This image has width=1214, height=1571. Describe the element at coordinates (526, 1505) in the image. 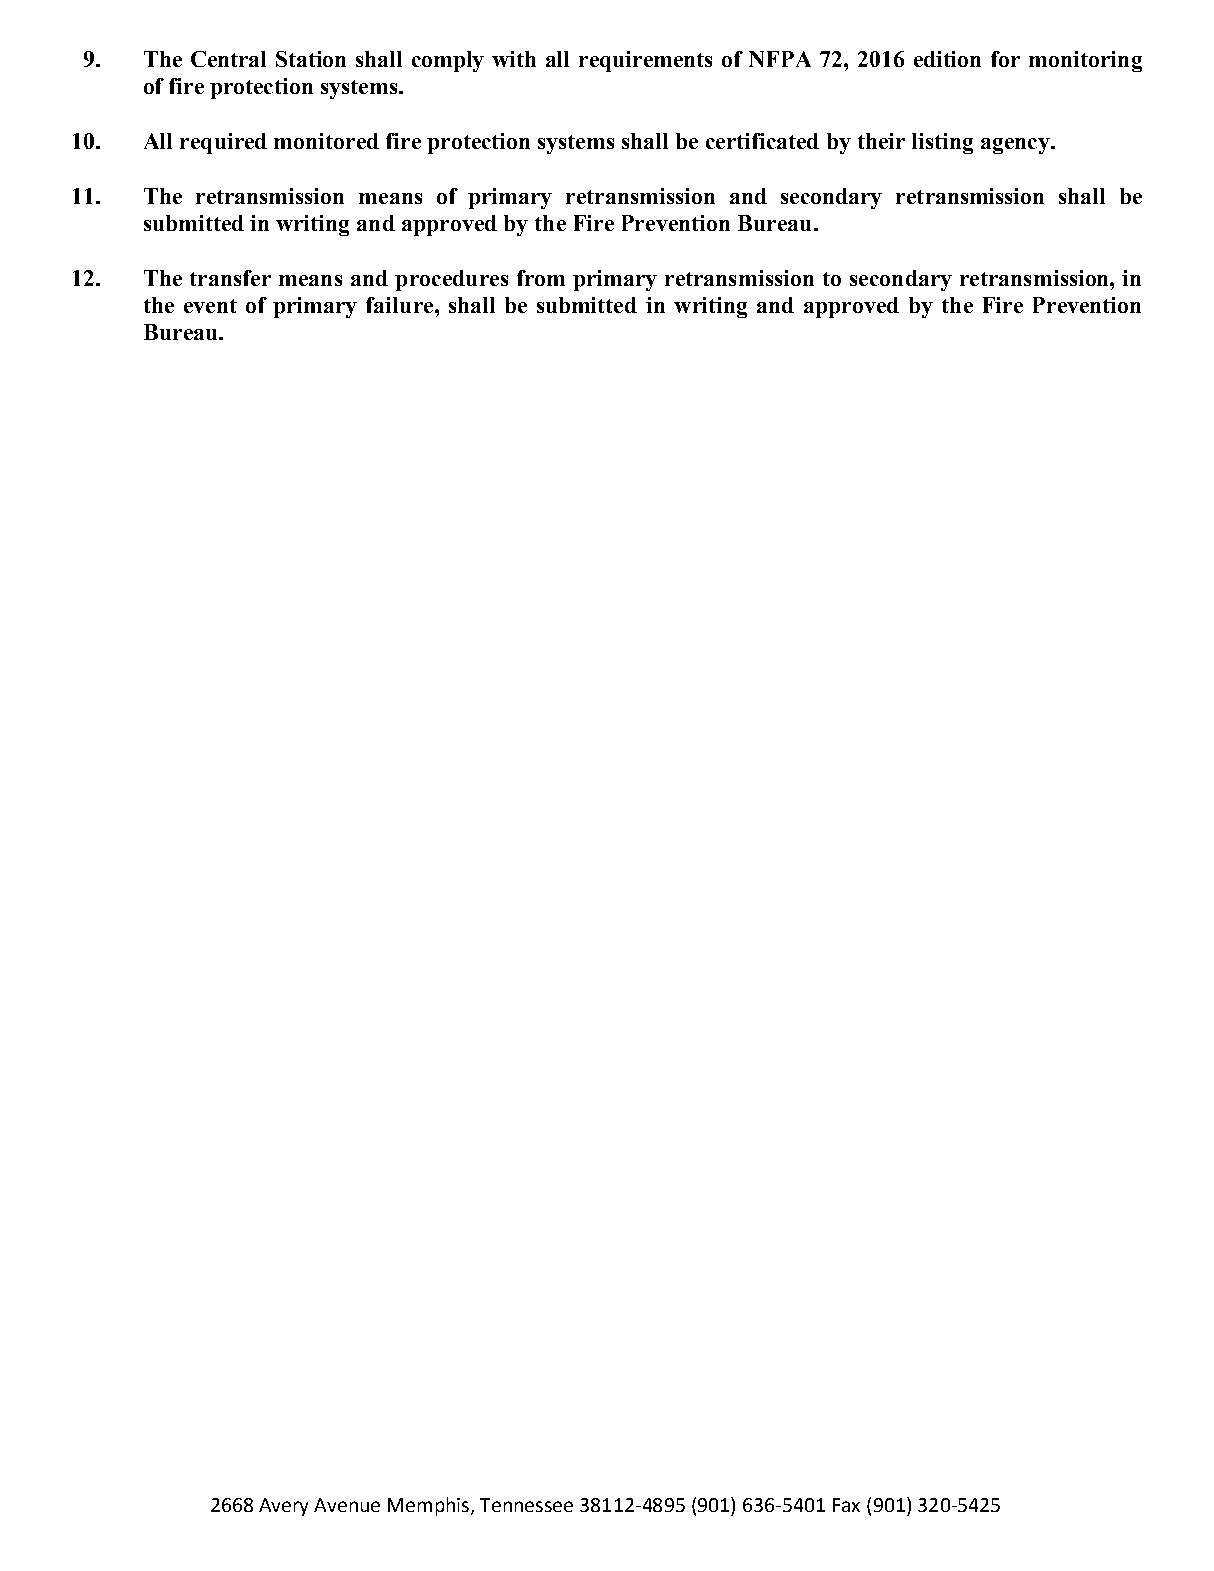

I see `Tennessee` at that location.
